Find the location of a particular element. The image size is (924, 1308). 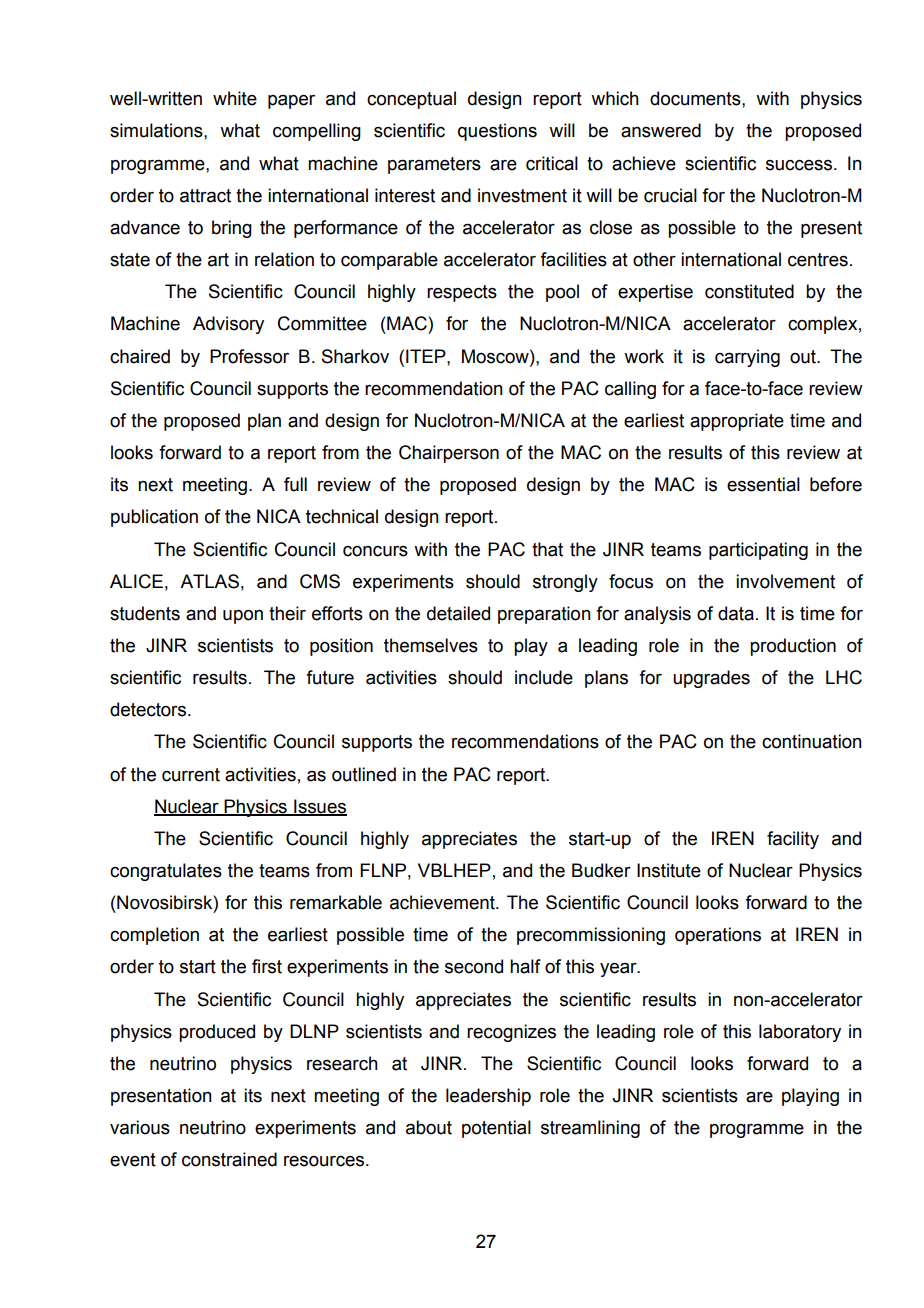

constrained is located at coordinates (229, 1159).
